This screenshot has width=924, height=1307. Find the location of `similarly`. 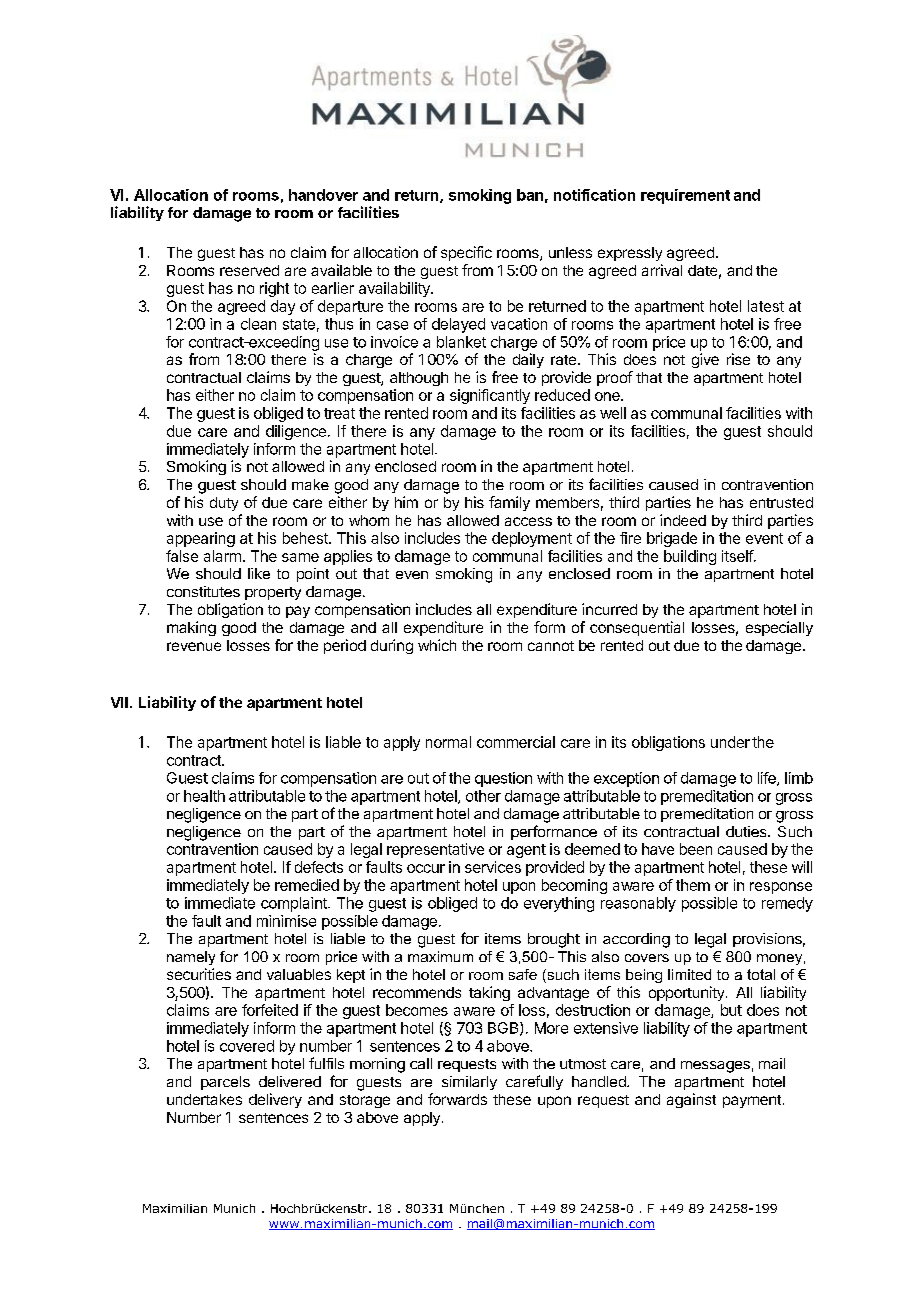

similarly is located at coordinates (469, 1083).
